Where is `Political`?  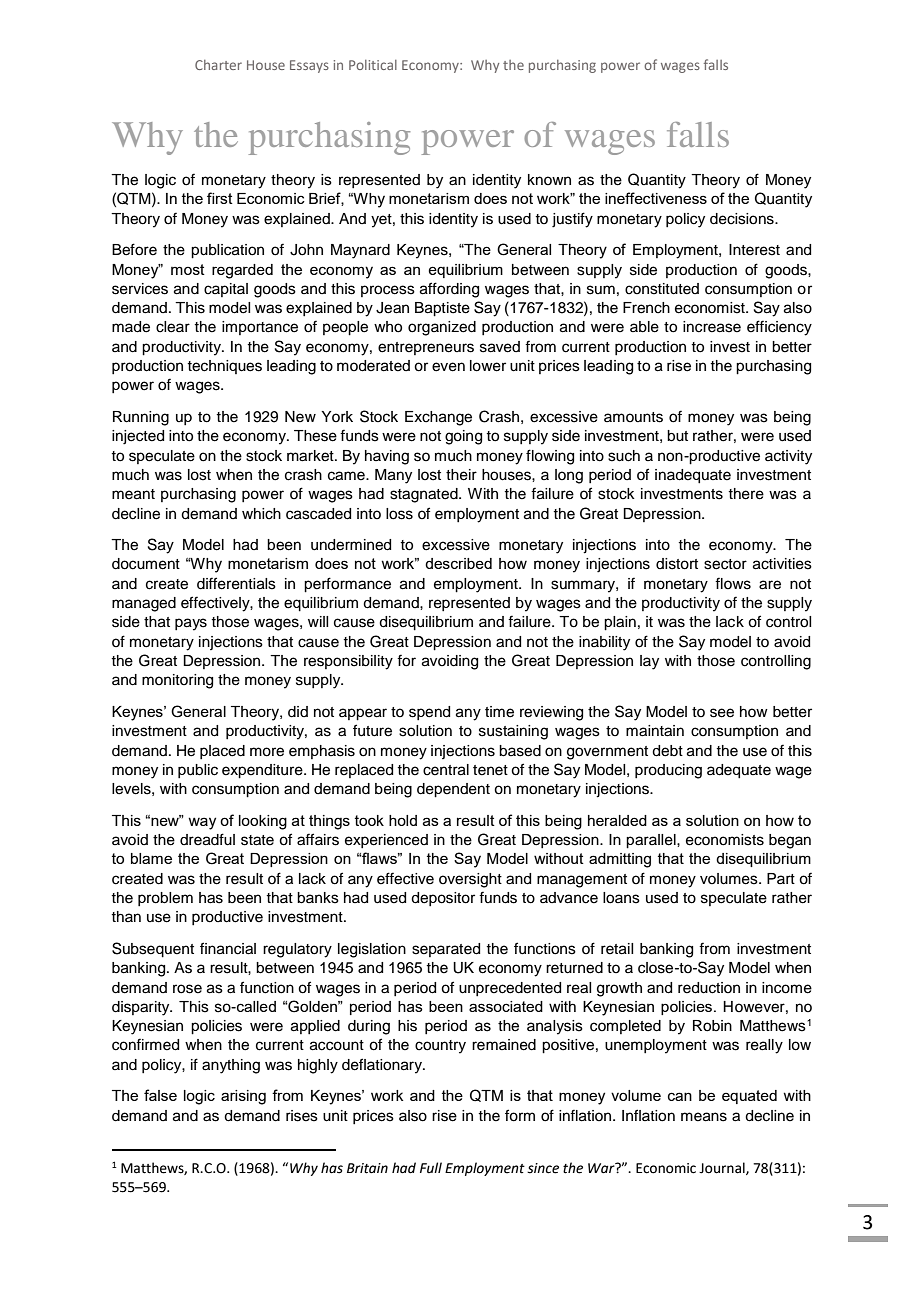 Political is located at coordinates (373, 65).
